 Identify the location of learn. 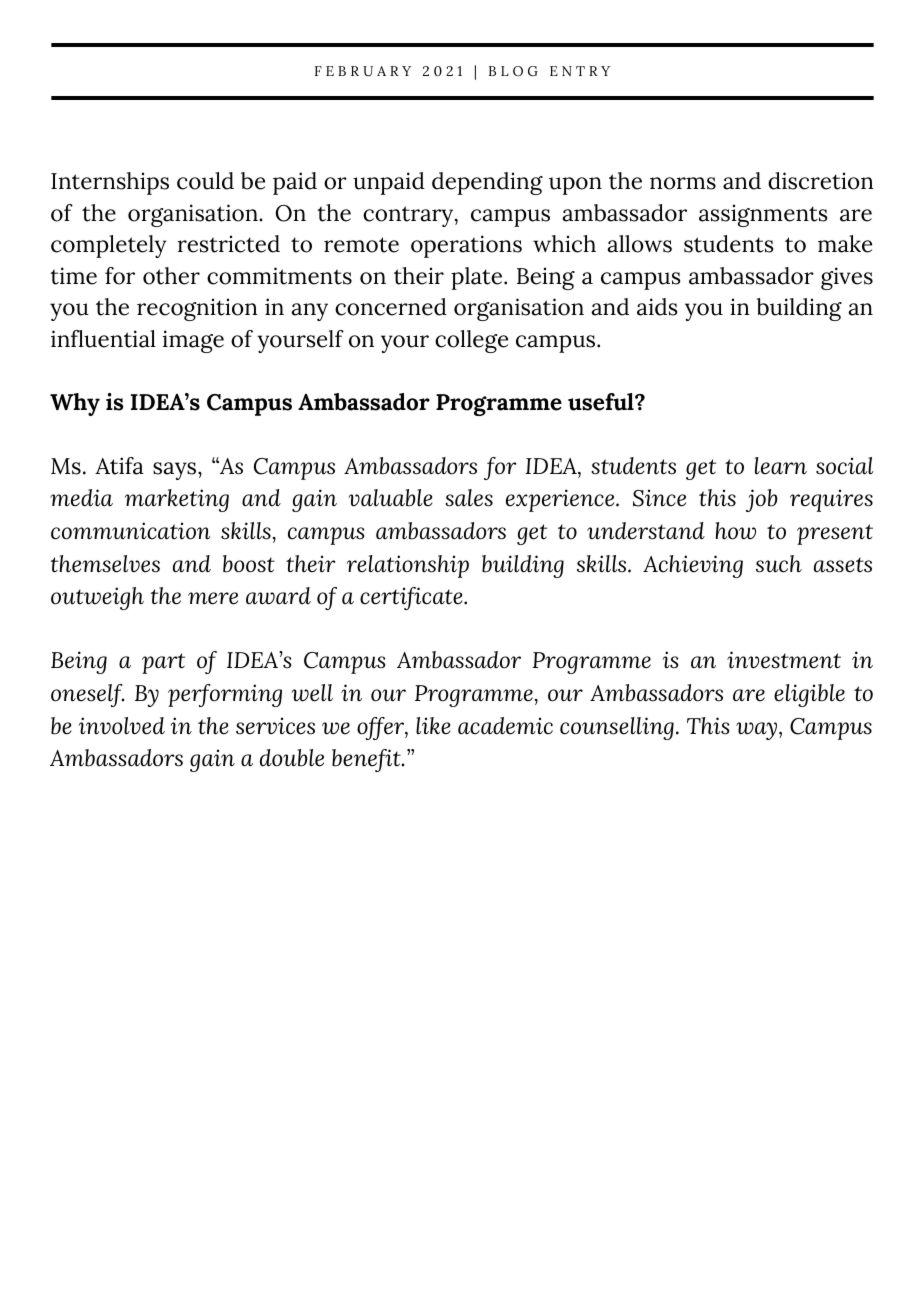
(781, 466).
